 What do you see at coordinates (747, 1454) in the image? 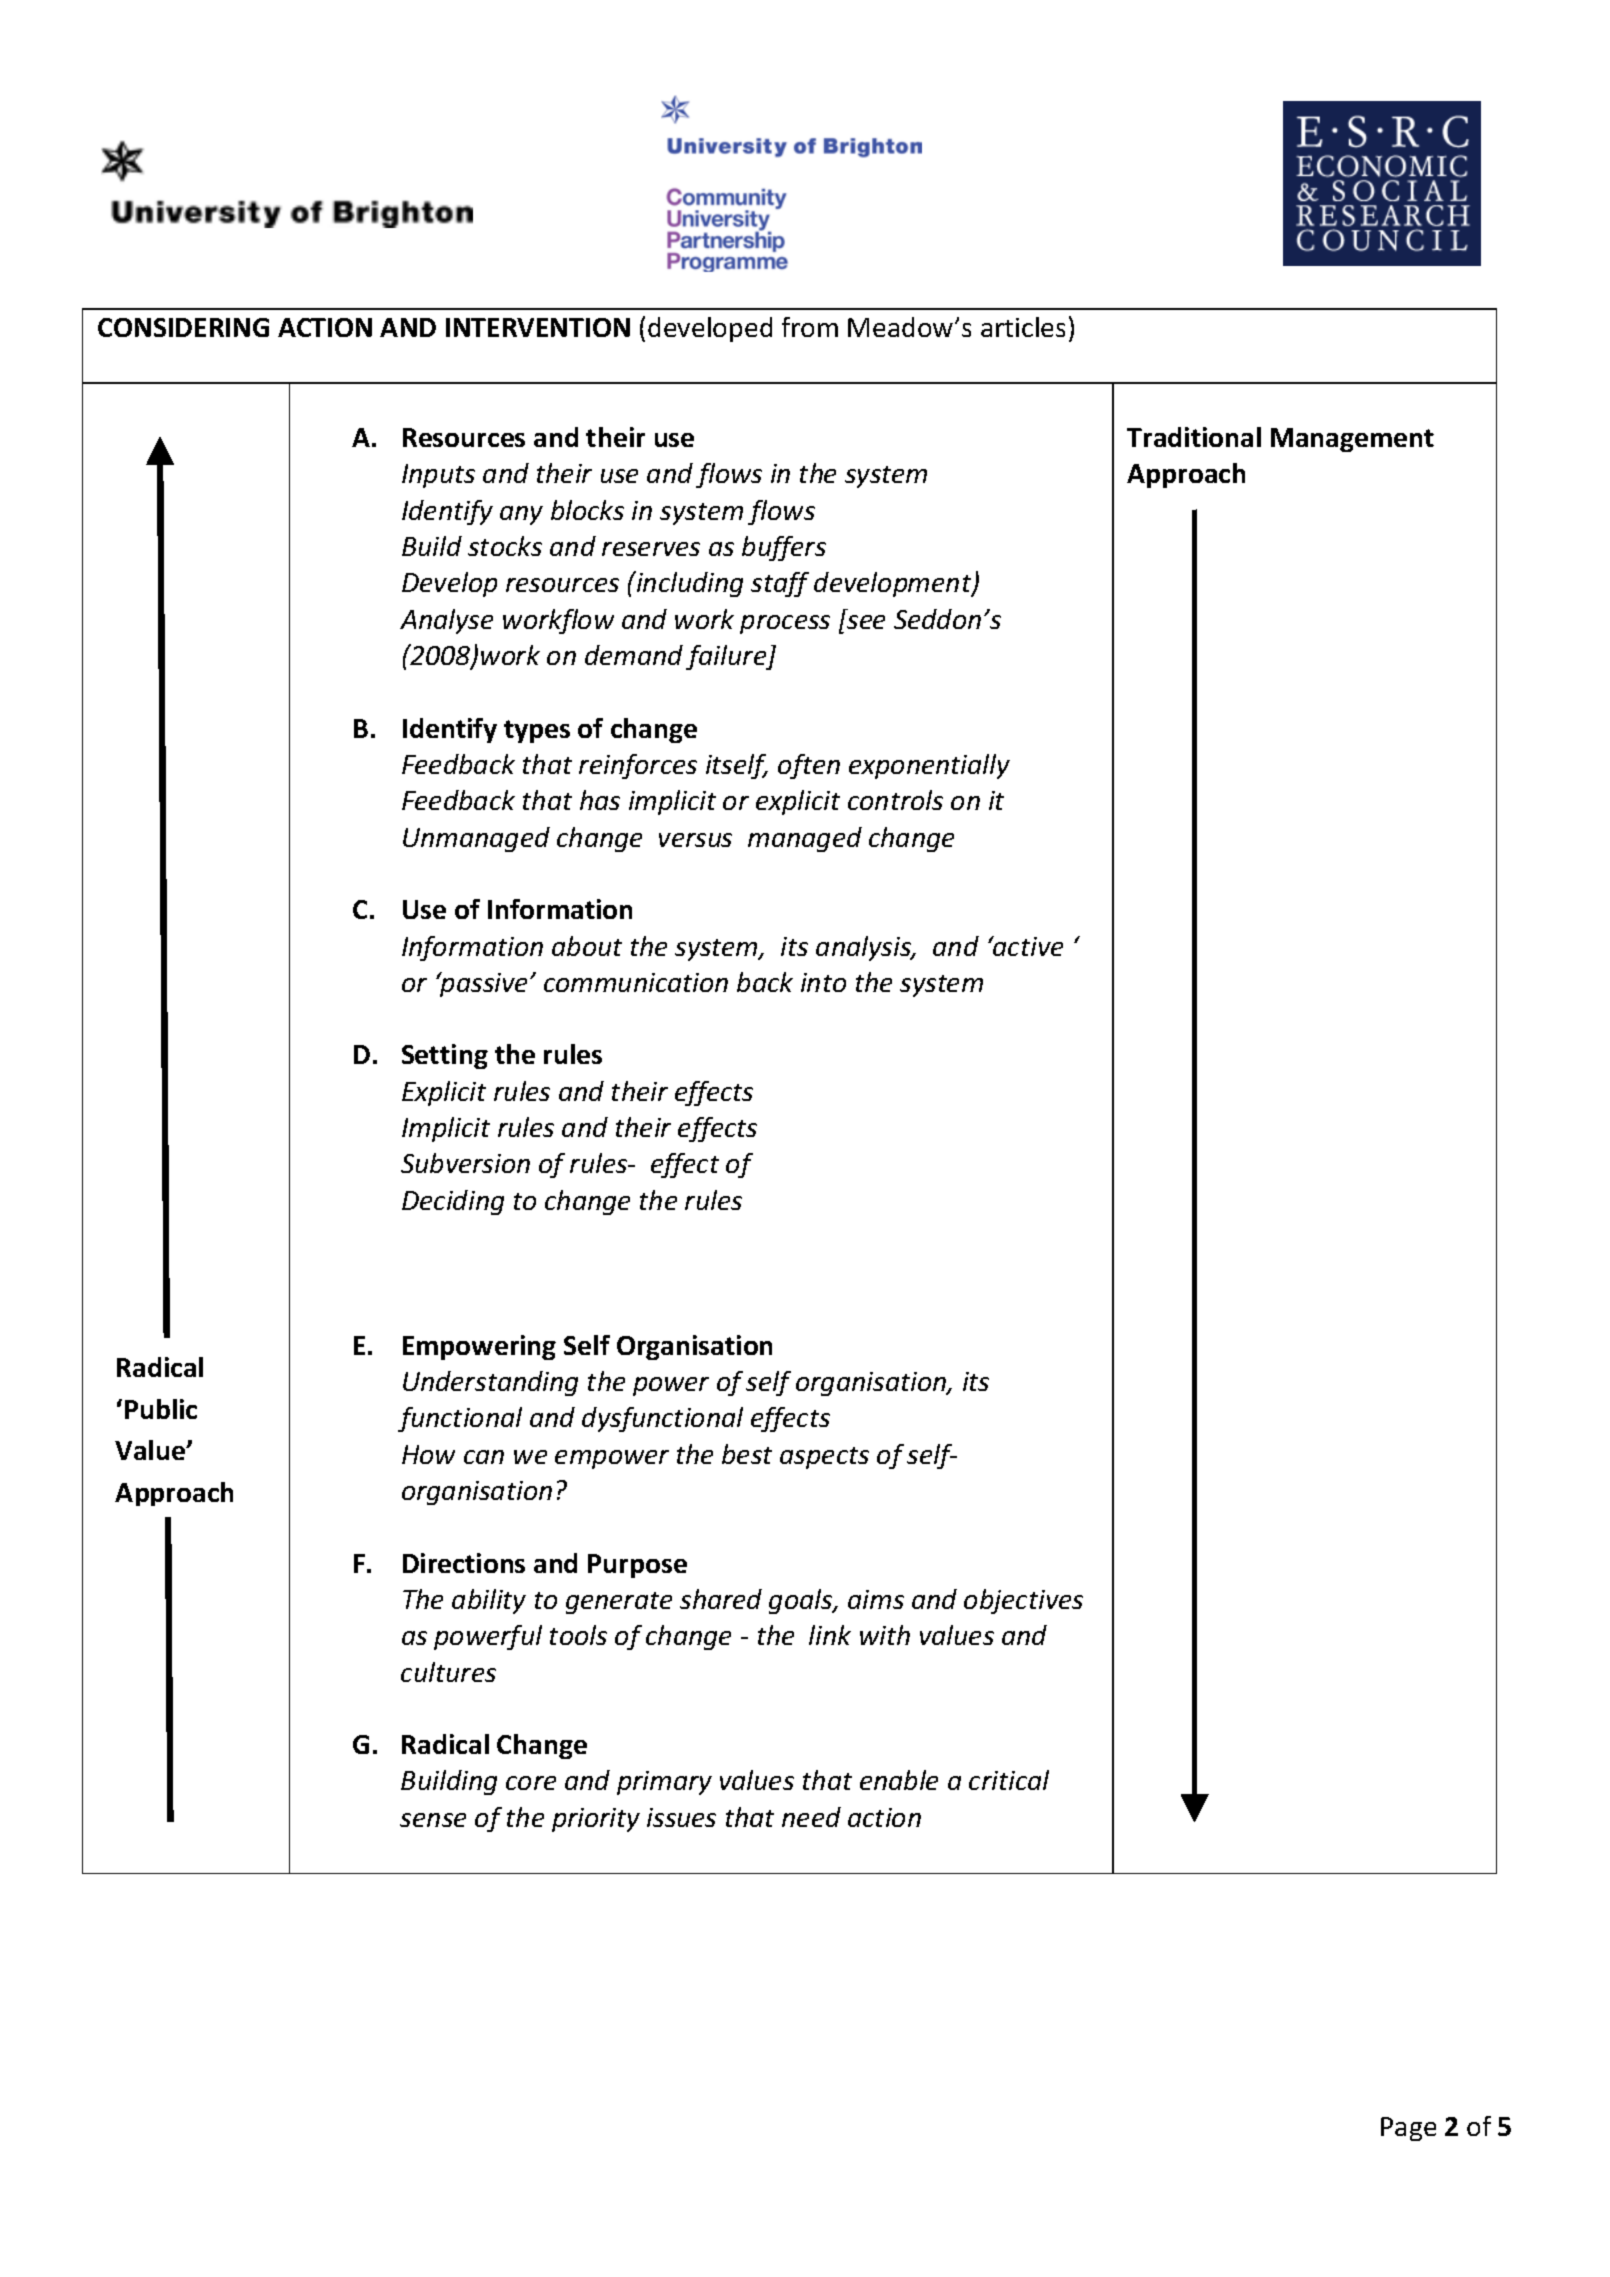
I see `best` at bounding box center [747, 1454].
